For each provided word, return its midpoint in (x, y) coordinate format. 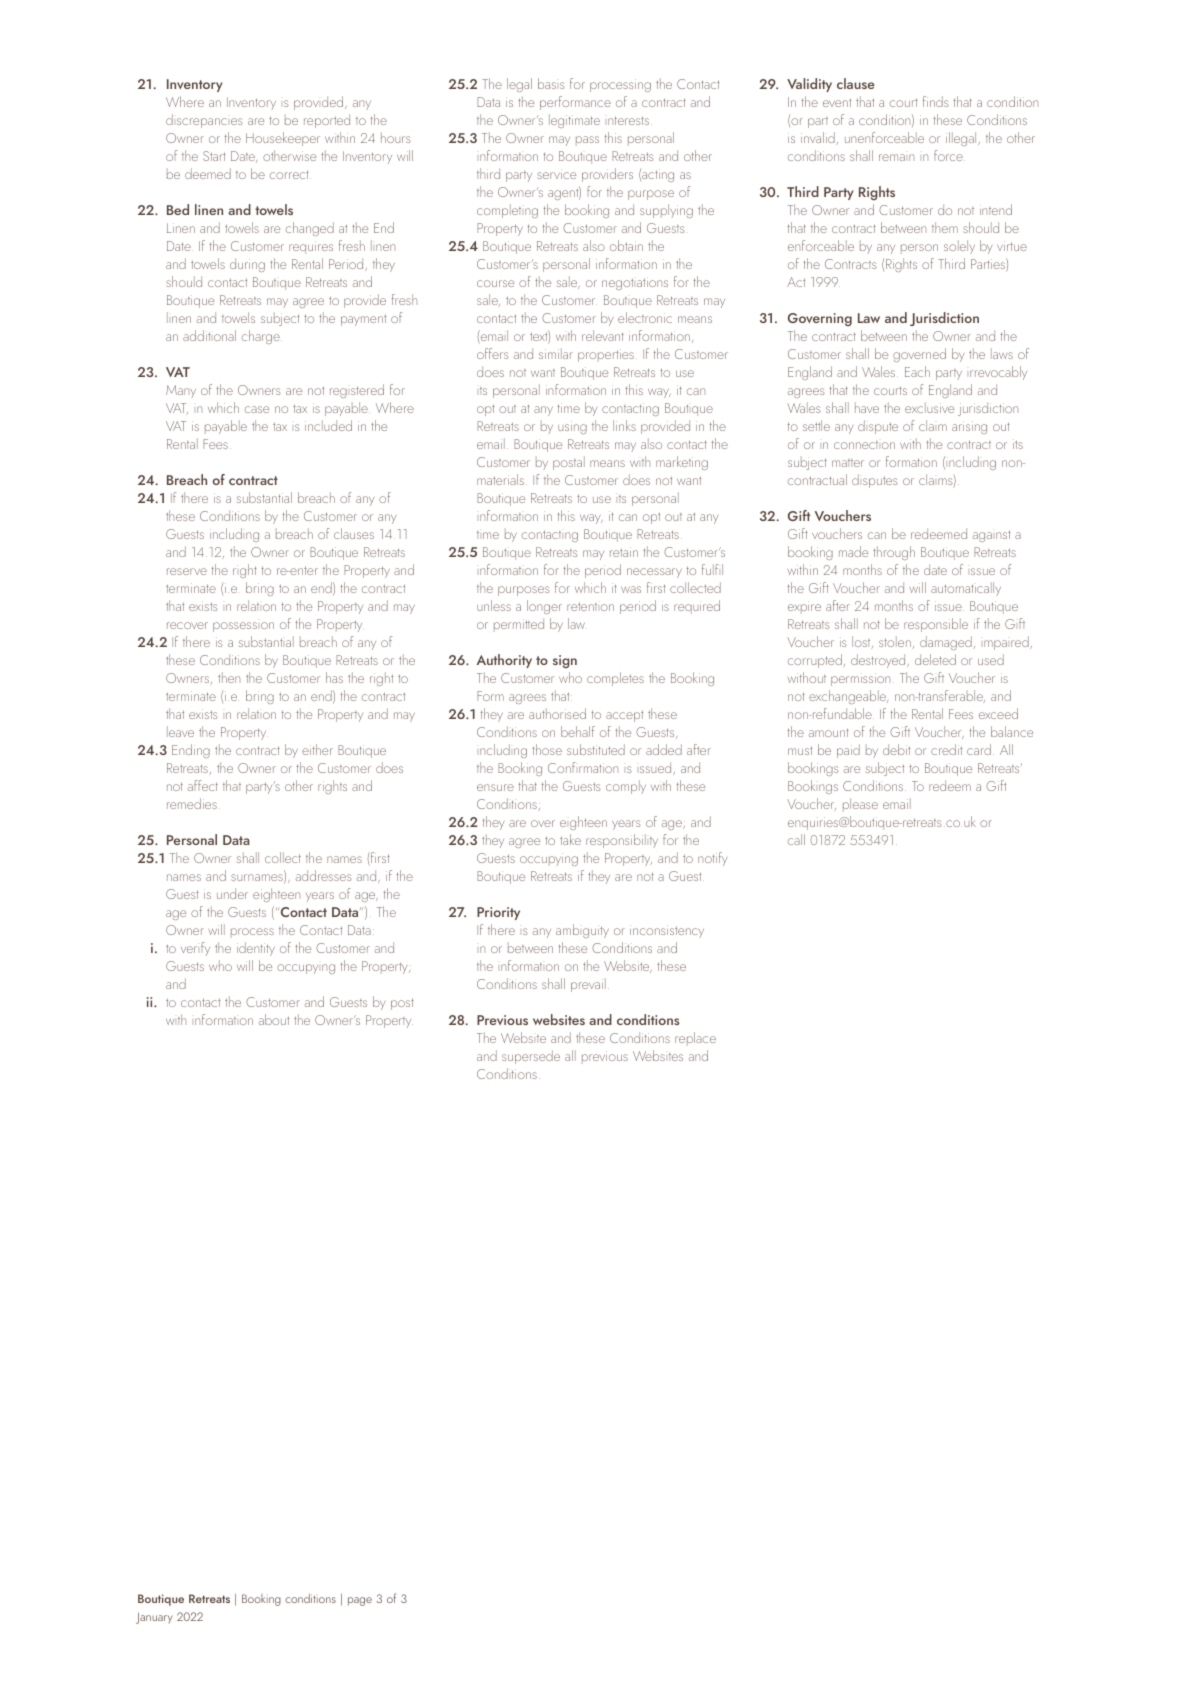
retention (590, 606)
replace (695, 1039)
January (154, 1618)
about (274, 1019)
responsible (936, 625)
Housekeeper (283, 139)
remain (896, 157)
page (360, 1601)
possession (243, 627)
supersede (531, 1057)
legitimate (574, 121)
